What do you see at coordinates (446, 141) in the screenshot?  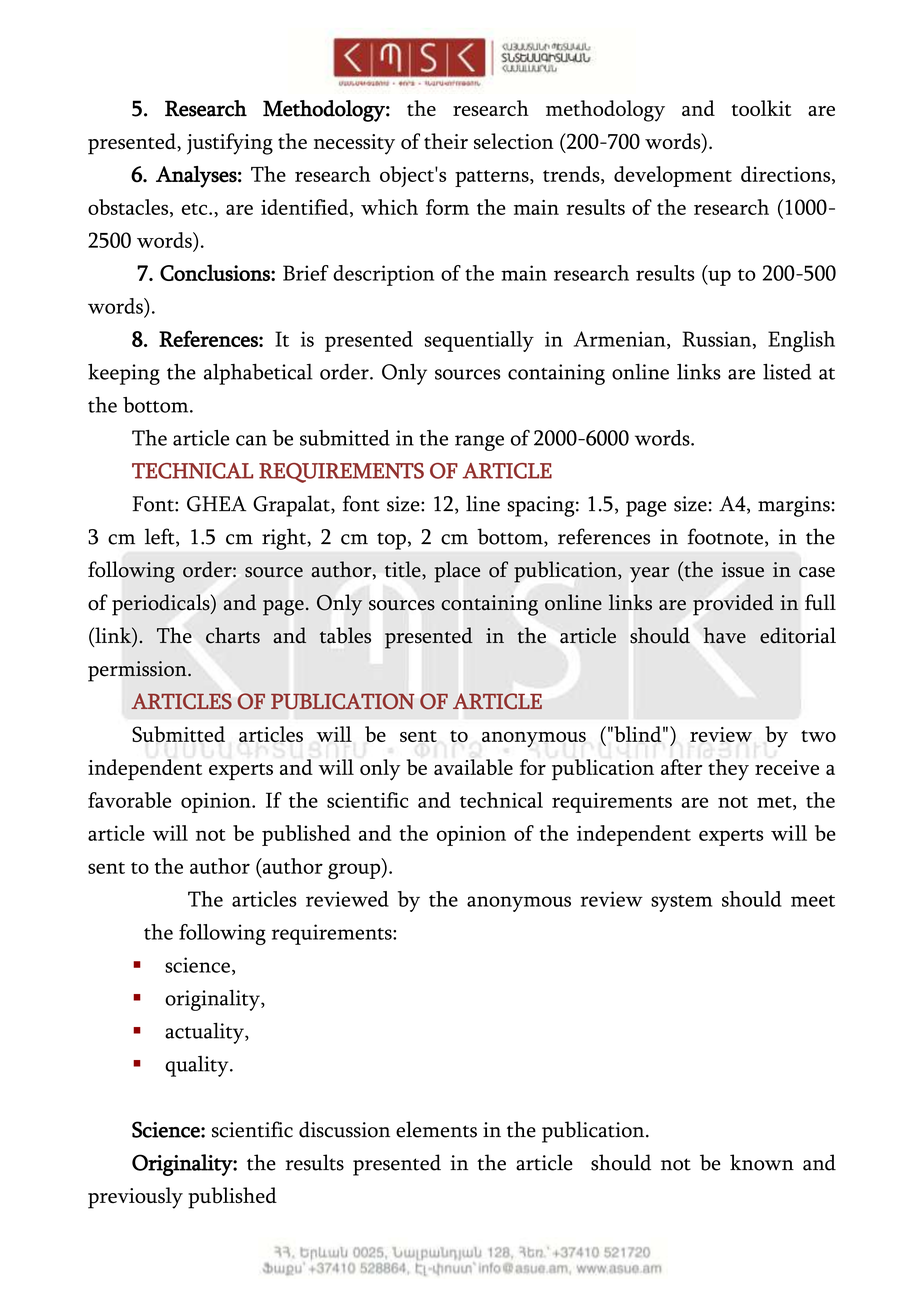 I see `their` at bounding box center [446, 141].
